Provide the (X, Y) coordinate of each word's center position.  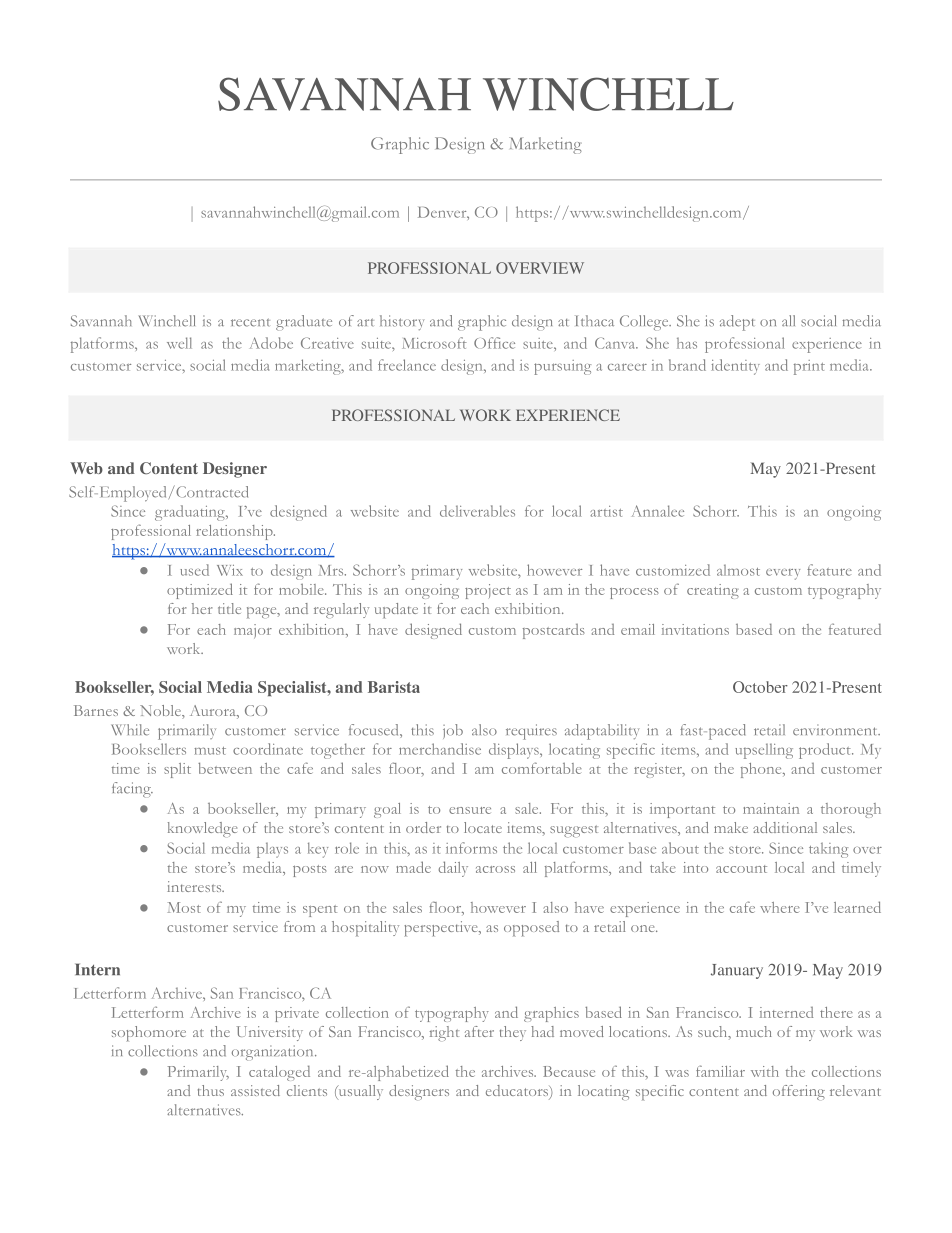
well (179, 343)
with (765, 1071)
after (479, 1031)
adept (737, 323)
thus (211, 1090)
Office (494, 343)
